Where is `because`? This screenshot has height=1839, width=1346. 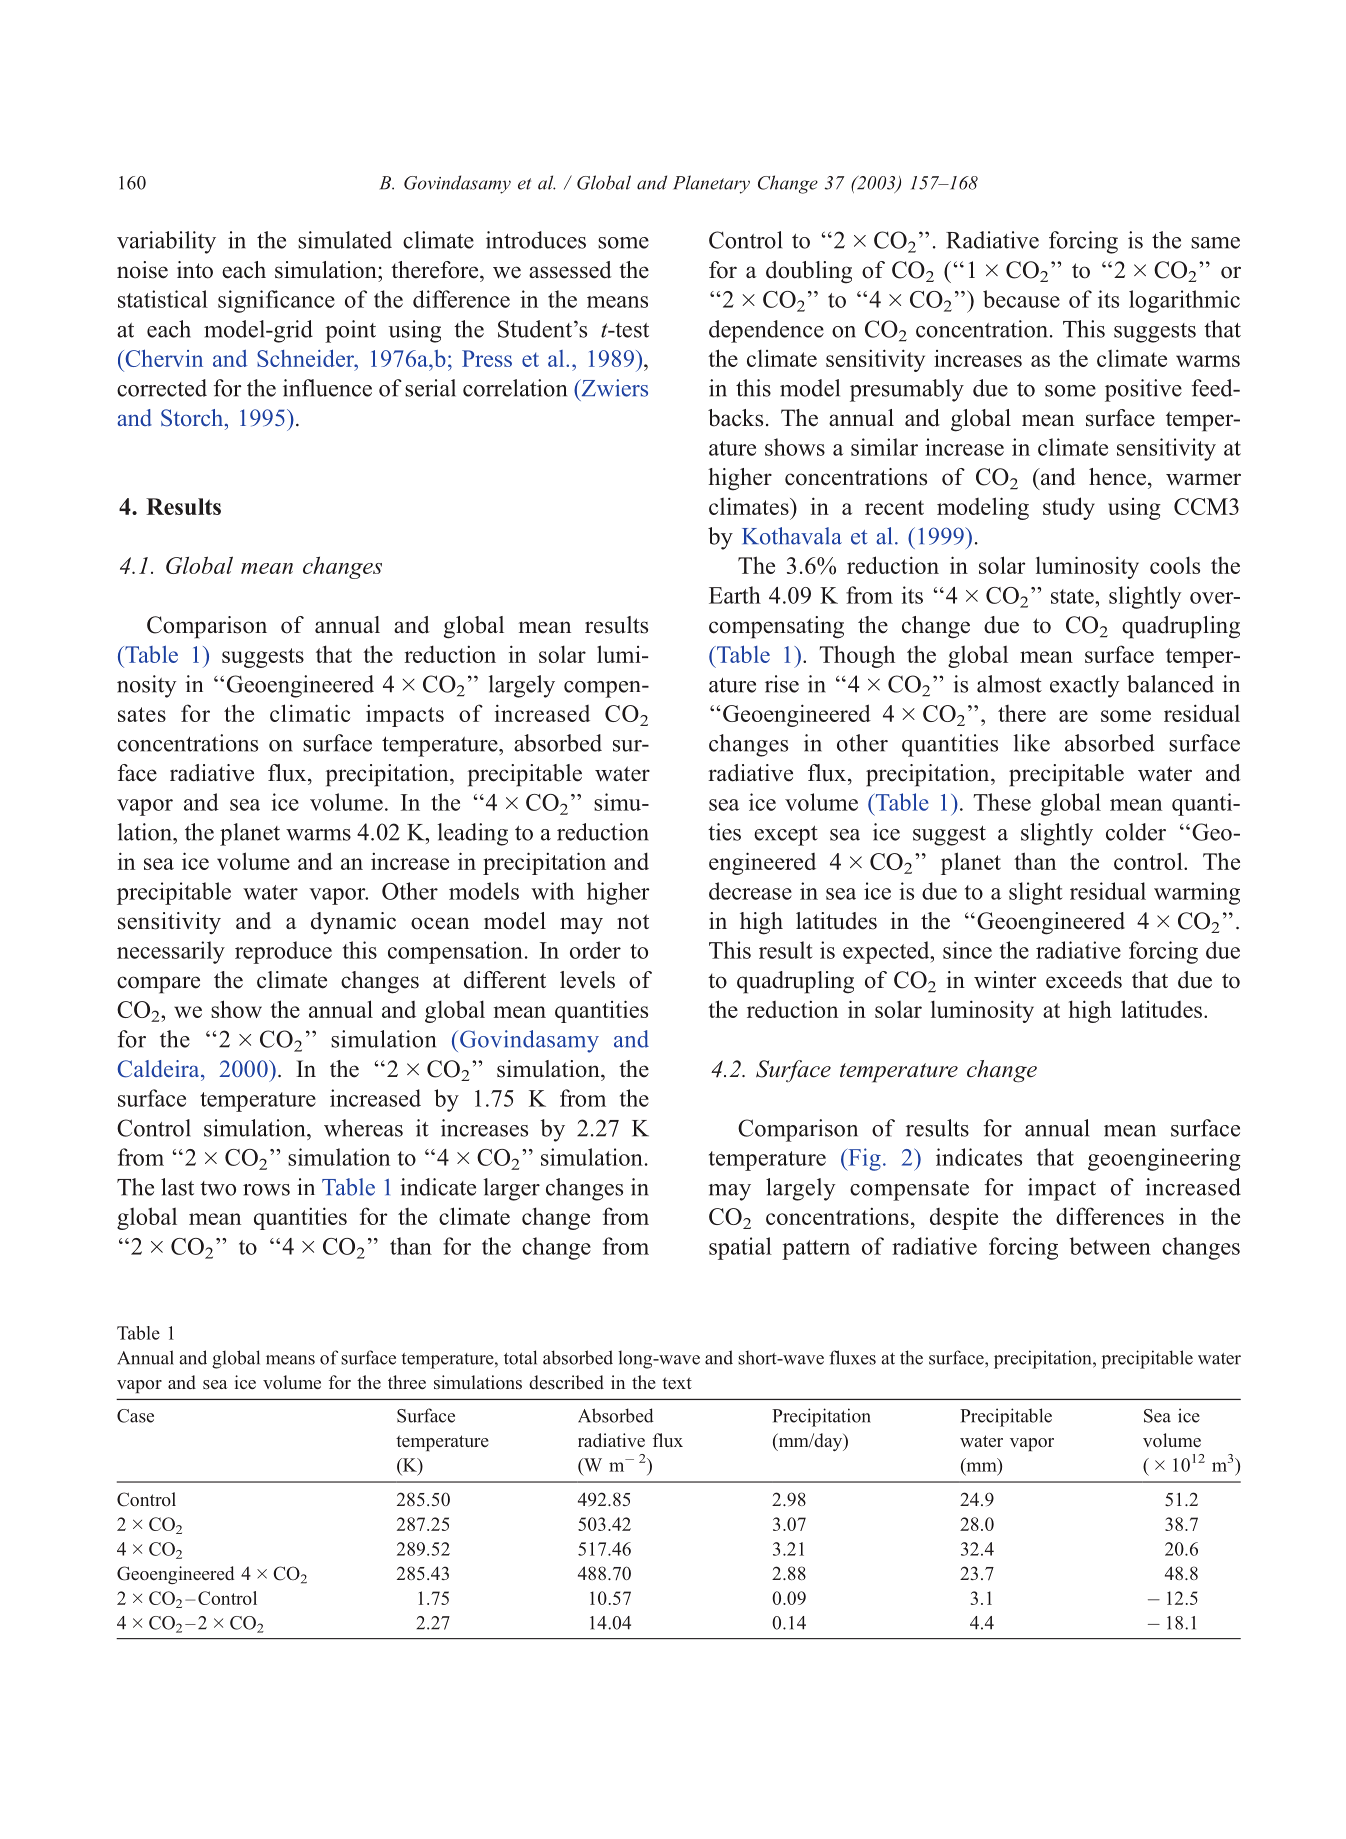
because is located at coordinates (1021, 299).
